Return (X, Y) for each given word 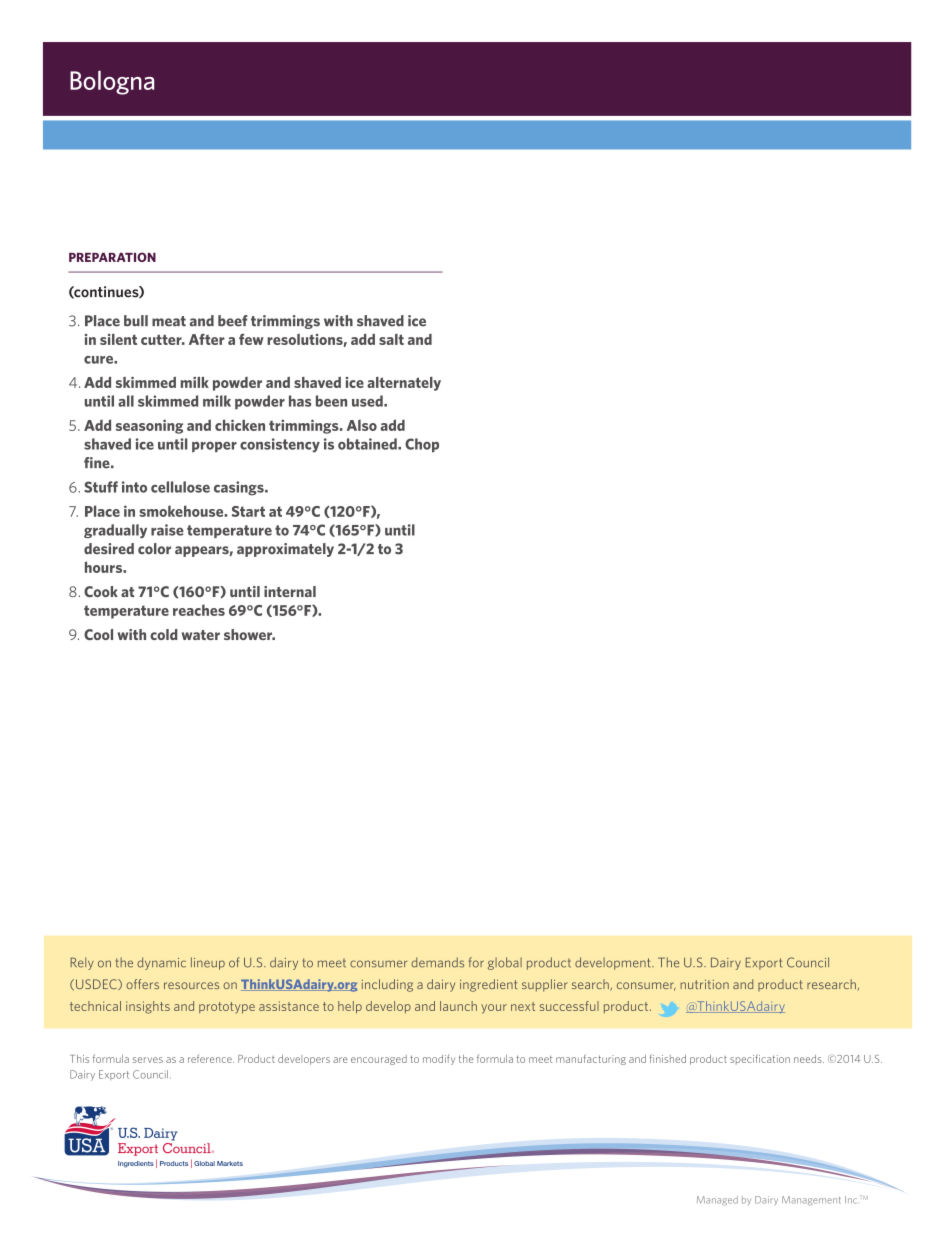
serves (148, 1060)
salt (391, 339)
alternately (404, 384)
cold (164, 634)
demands (437, 962)
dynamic (161, 963)
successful (569, 1006)
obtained (368, 444)
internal (290, 591)
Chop (422, 445)
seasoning (149, 426)
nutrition (704, 984)
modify (439, 1059)
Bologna (112, 82)
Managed (717, 1201)
